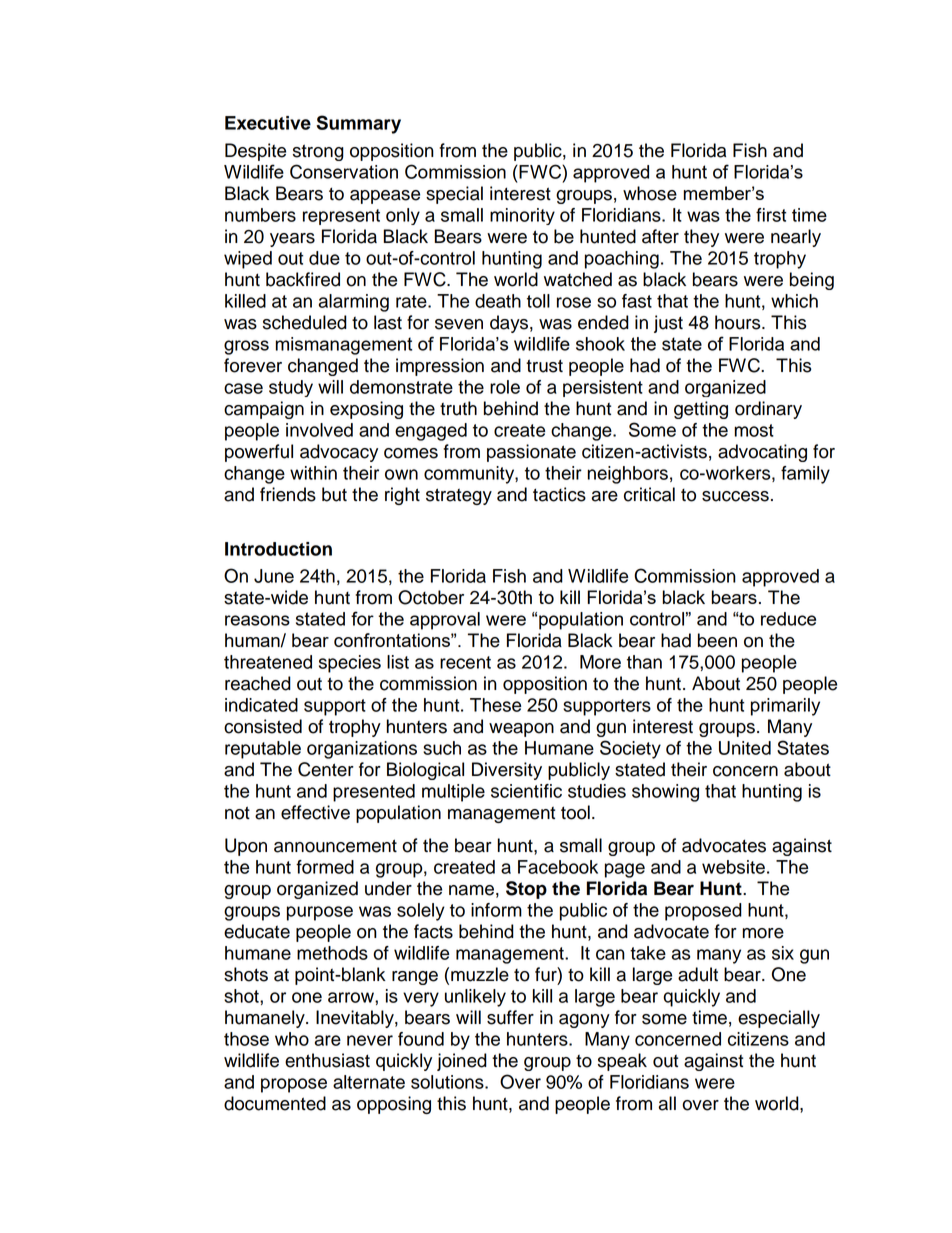 The image size is (952, 1233). What do you see at coordinates (257, 620) in the page?
I see `reasons` at bounding box center [257, 620].
